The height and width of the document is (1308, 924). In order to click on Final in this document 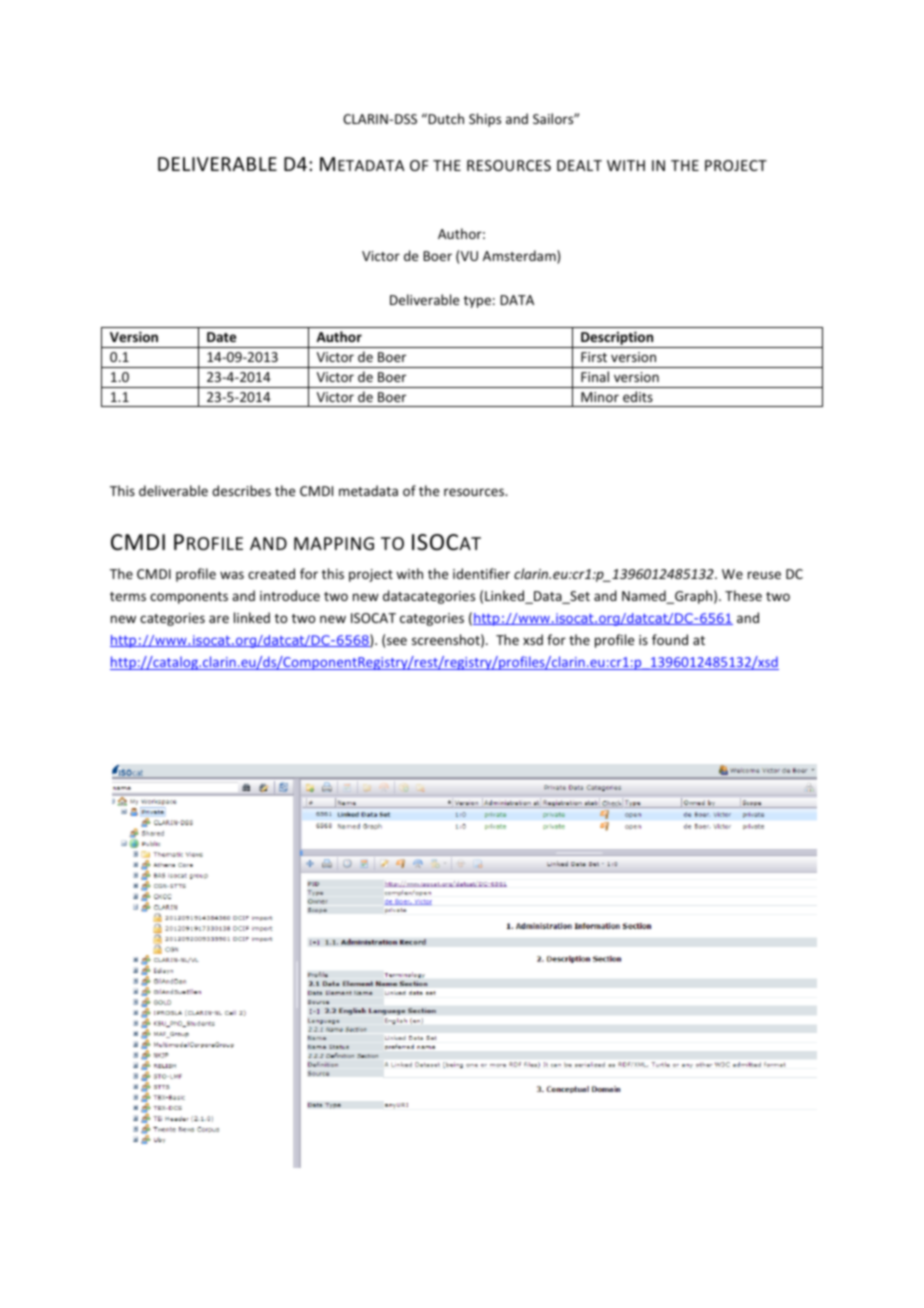, I will do `click(595, 376)`.
